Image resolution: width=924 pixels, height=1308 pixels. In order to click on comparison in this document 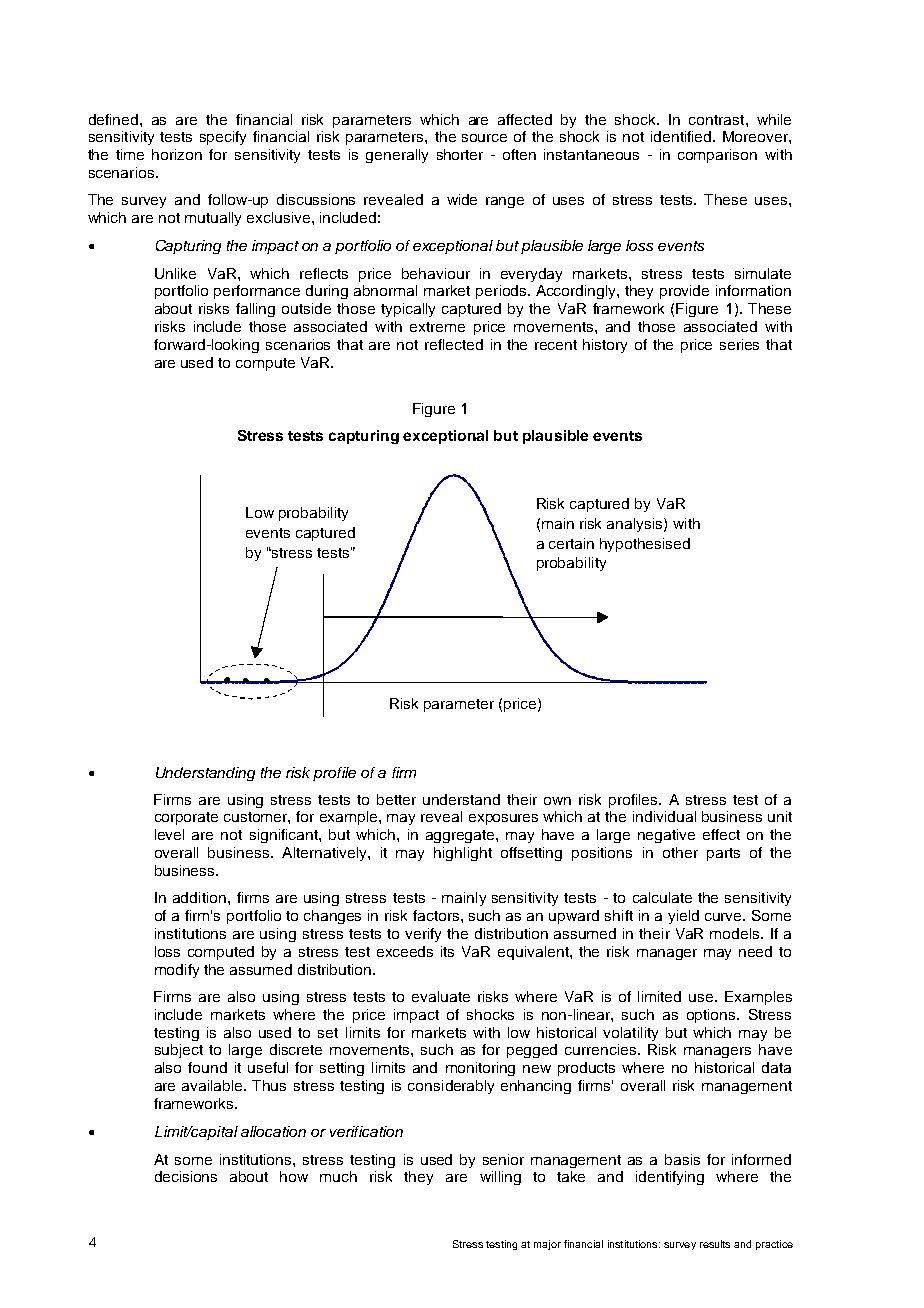, I will do `click(717, 156)`.
